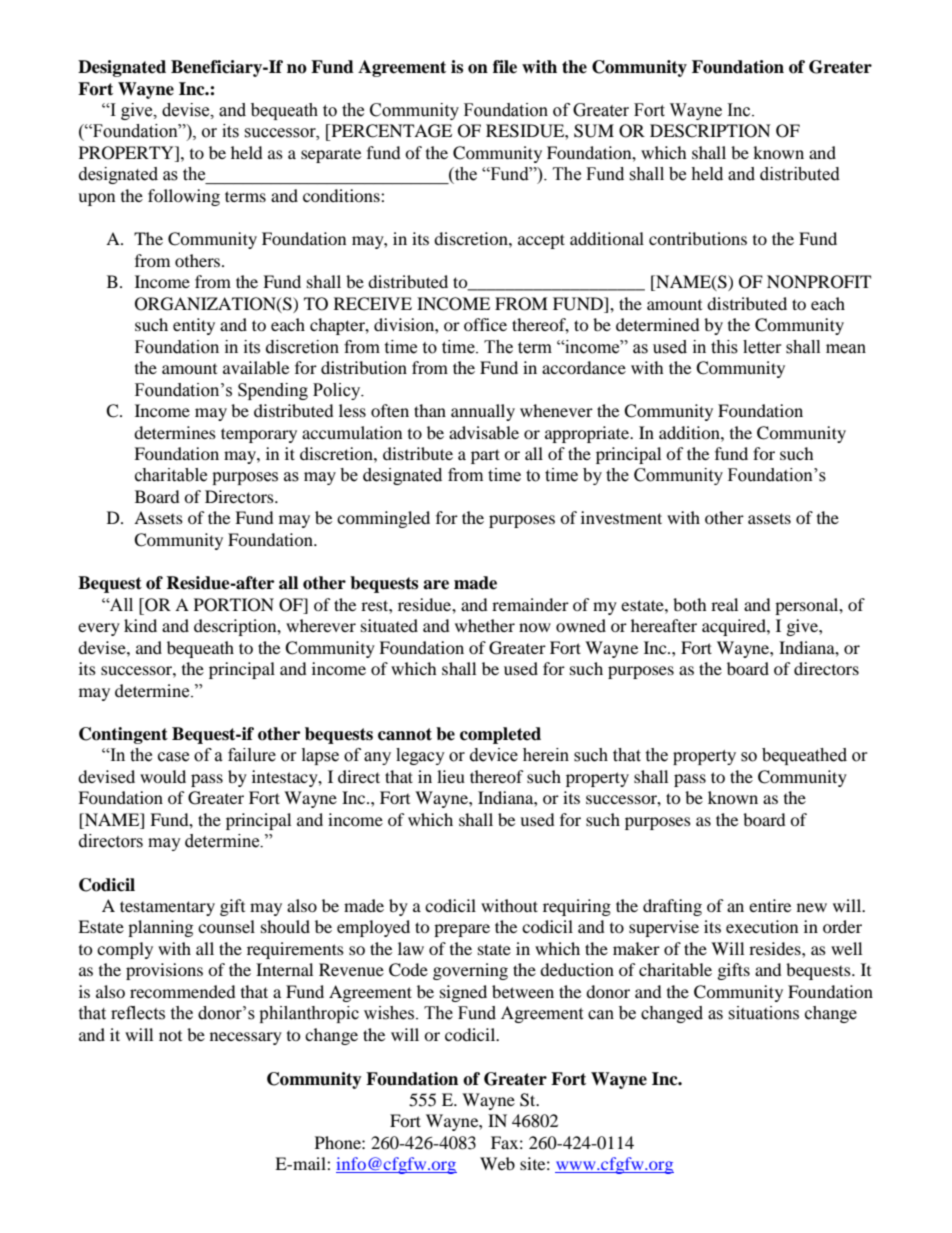 The width and height of the screenshot is (952, 1233). Describe the element at coordinates (246, 1038) in the screenshot. I see `necessary` at that location.
